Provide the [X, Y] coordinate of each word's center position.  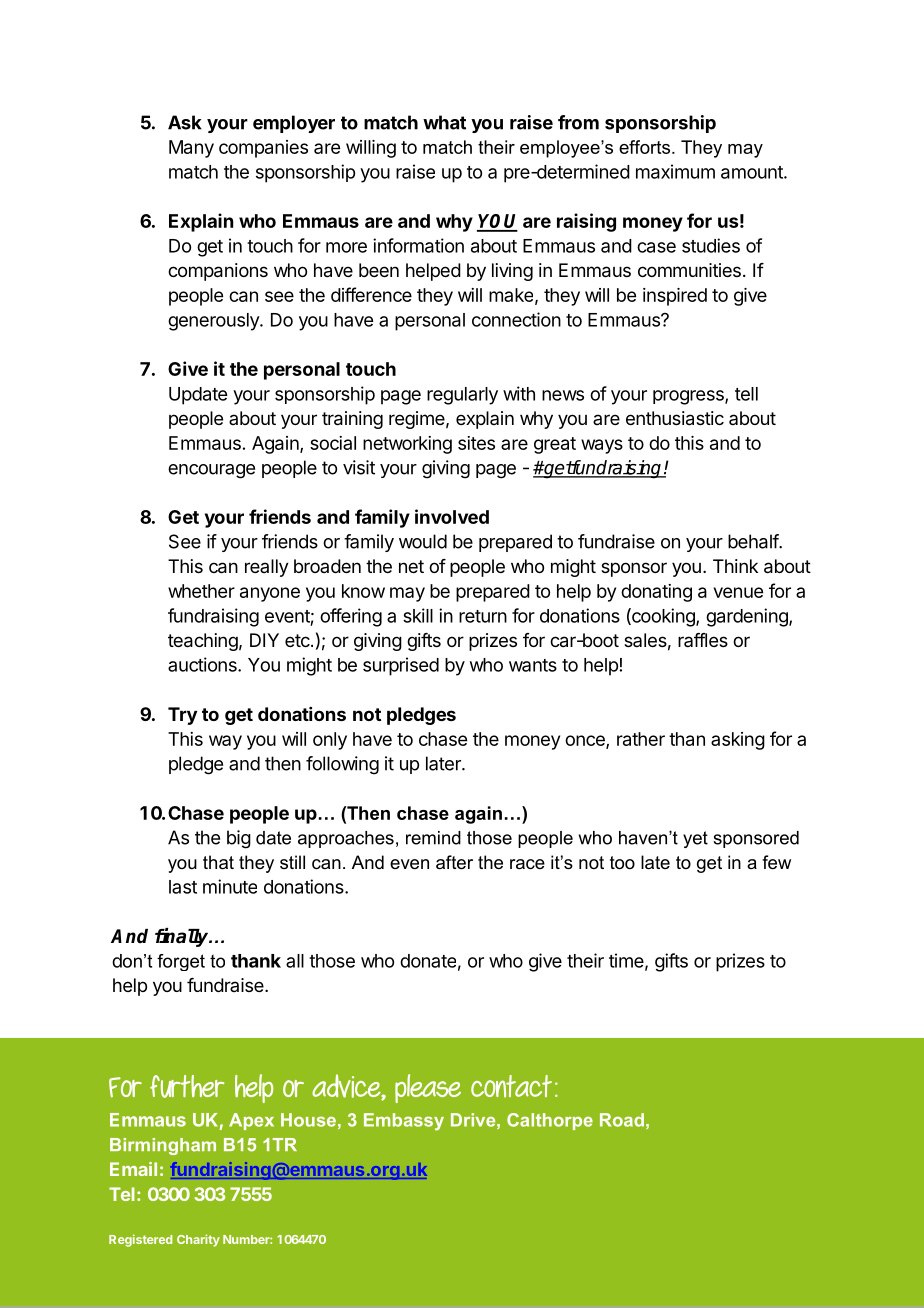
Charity [198, 1240]
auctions [203, 664]
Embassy [404, 1122]
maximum [675, 171]
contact [511, 1086]
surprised [401, 666]
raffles [703, 640]
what [444, 122]
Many [191, 149]
